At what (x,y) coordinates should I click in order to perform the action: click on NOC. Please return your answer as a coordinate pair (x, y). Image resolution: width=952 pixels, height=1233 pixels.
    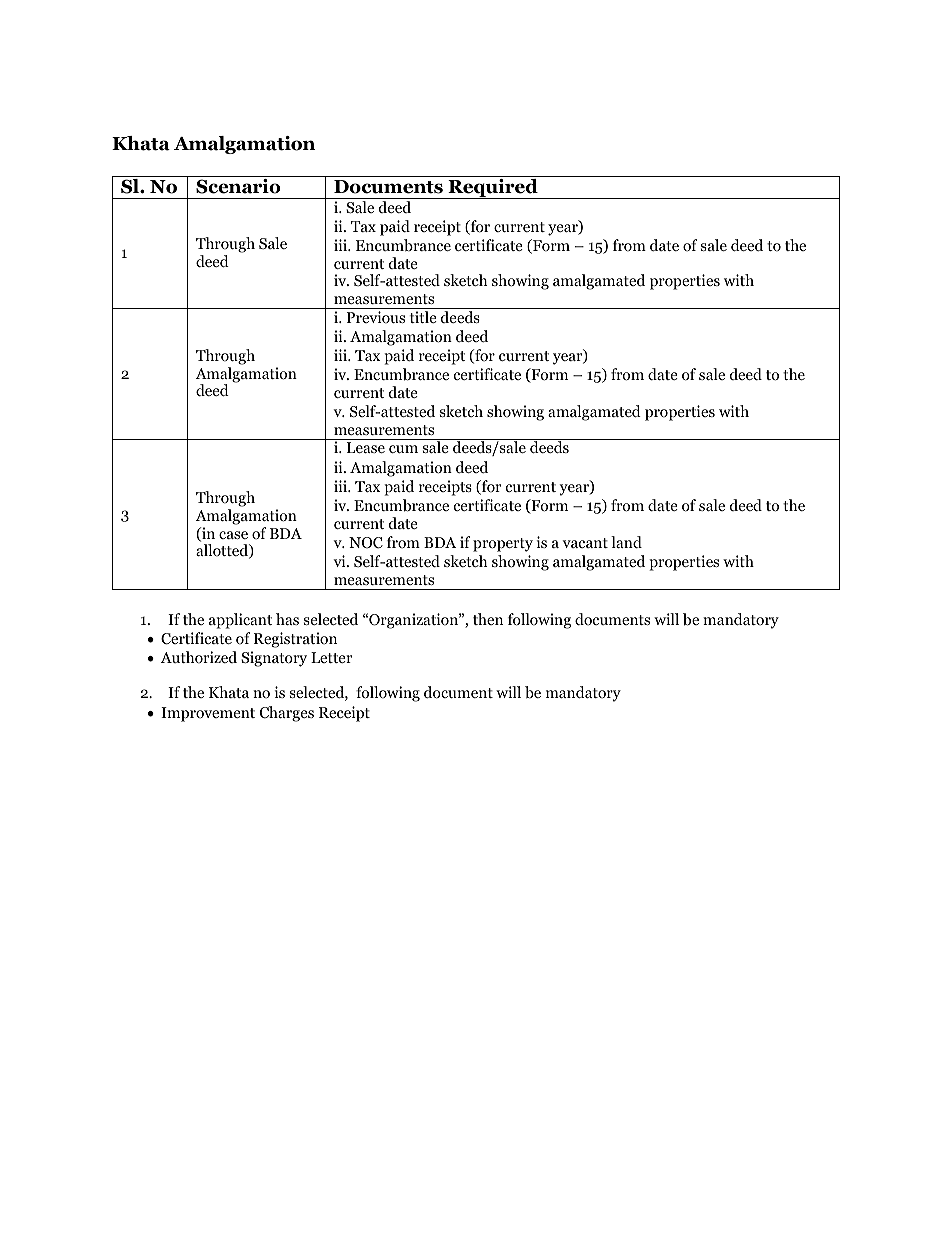
    Looking at the image, I should click on (366, 543).
